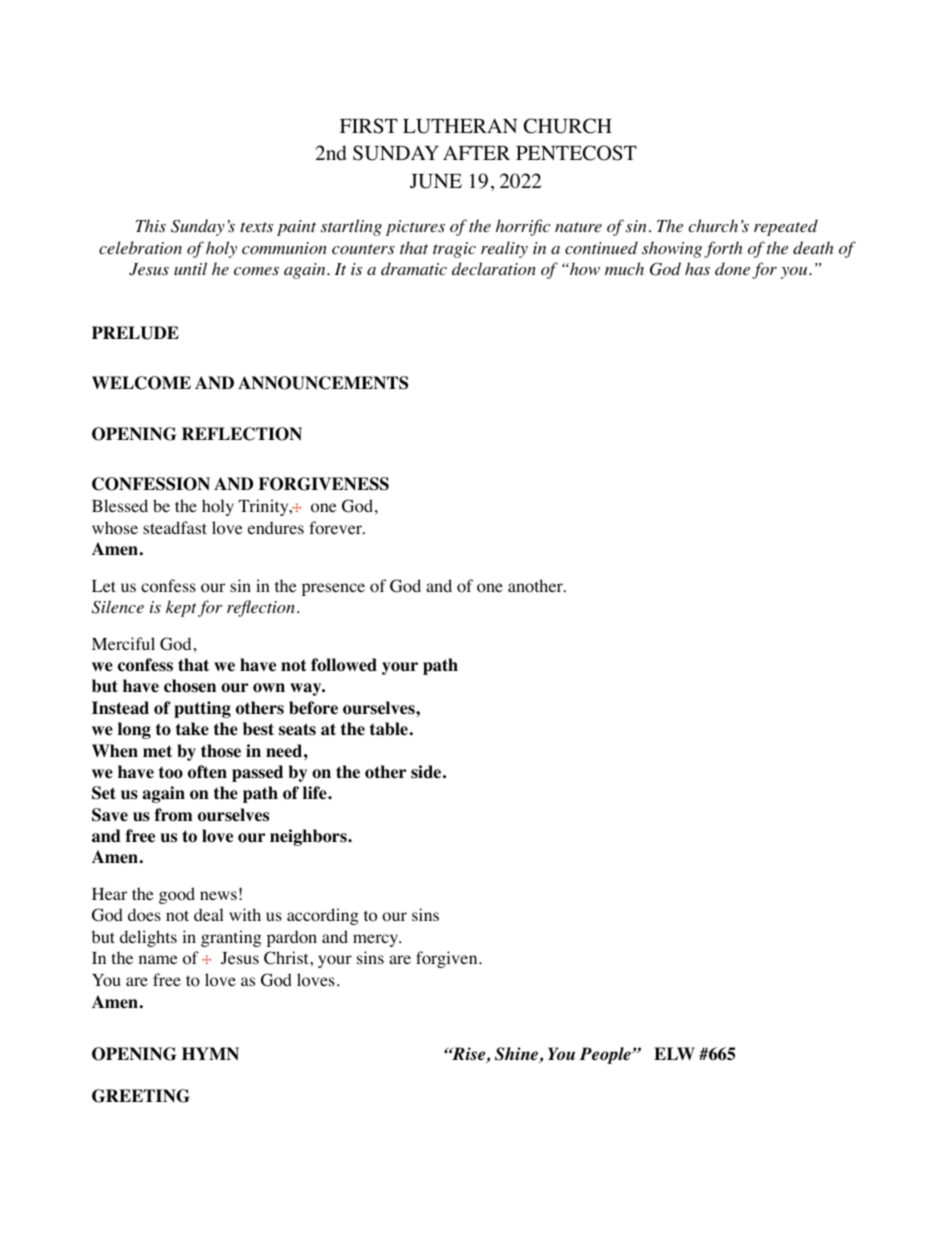 This image has height=1233, width=952. I want to click on People, so click(606, 1055).
